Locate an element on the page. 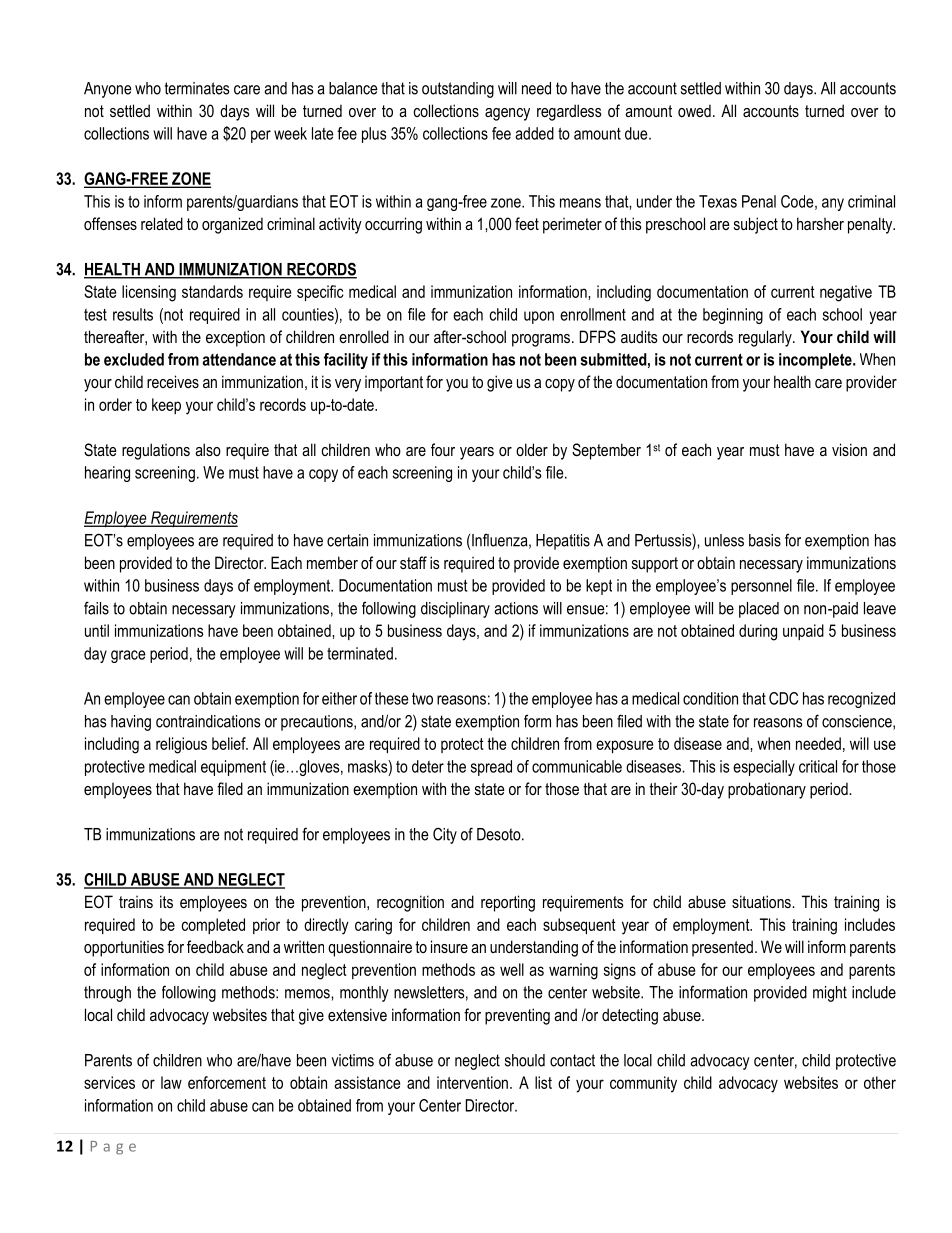  contraindications is located at coordinates (208, 721).
